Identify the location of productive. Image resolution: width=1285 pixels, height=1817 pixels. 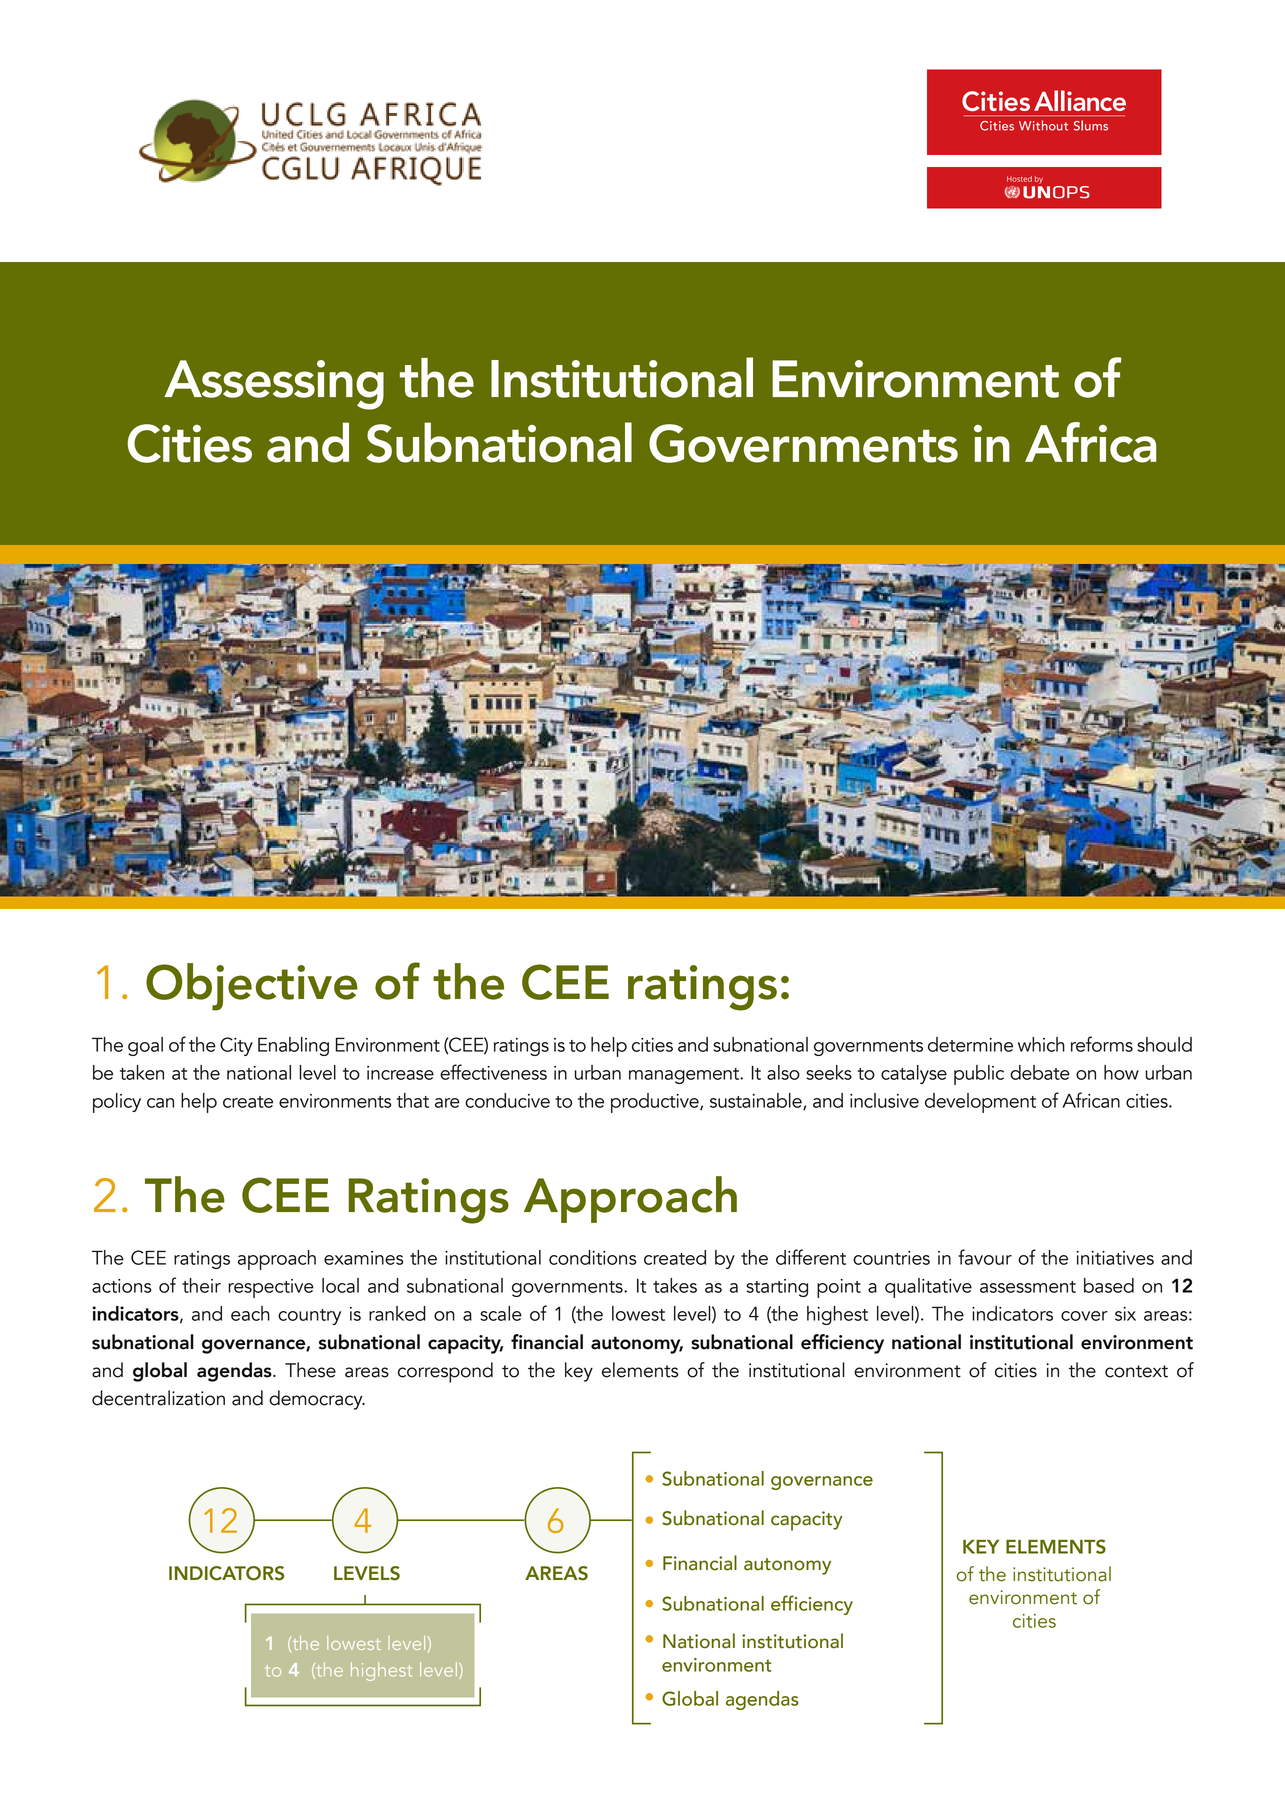
(656, 1103).
